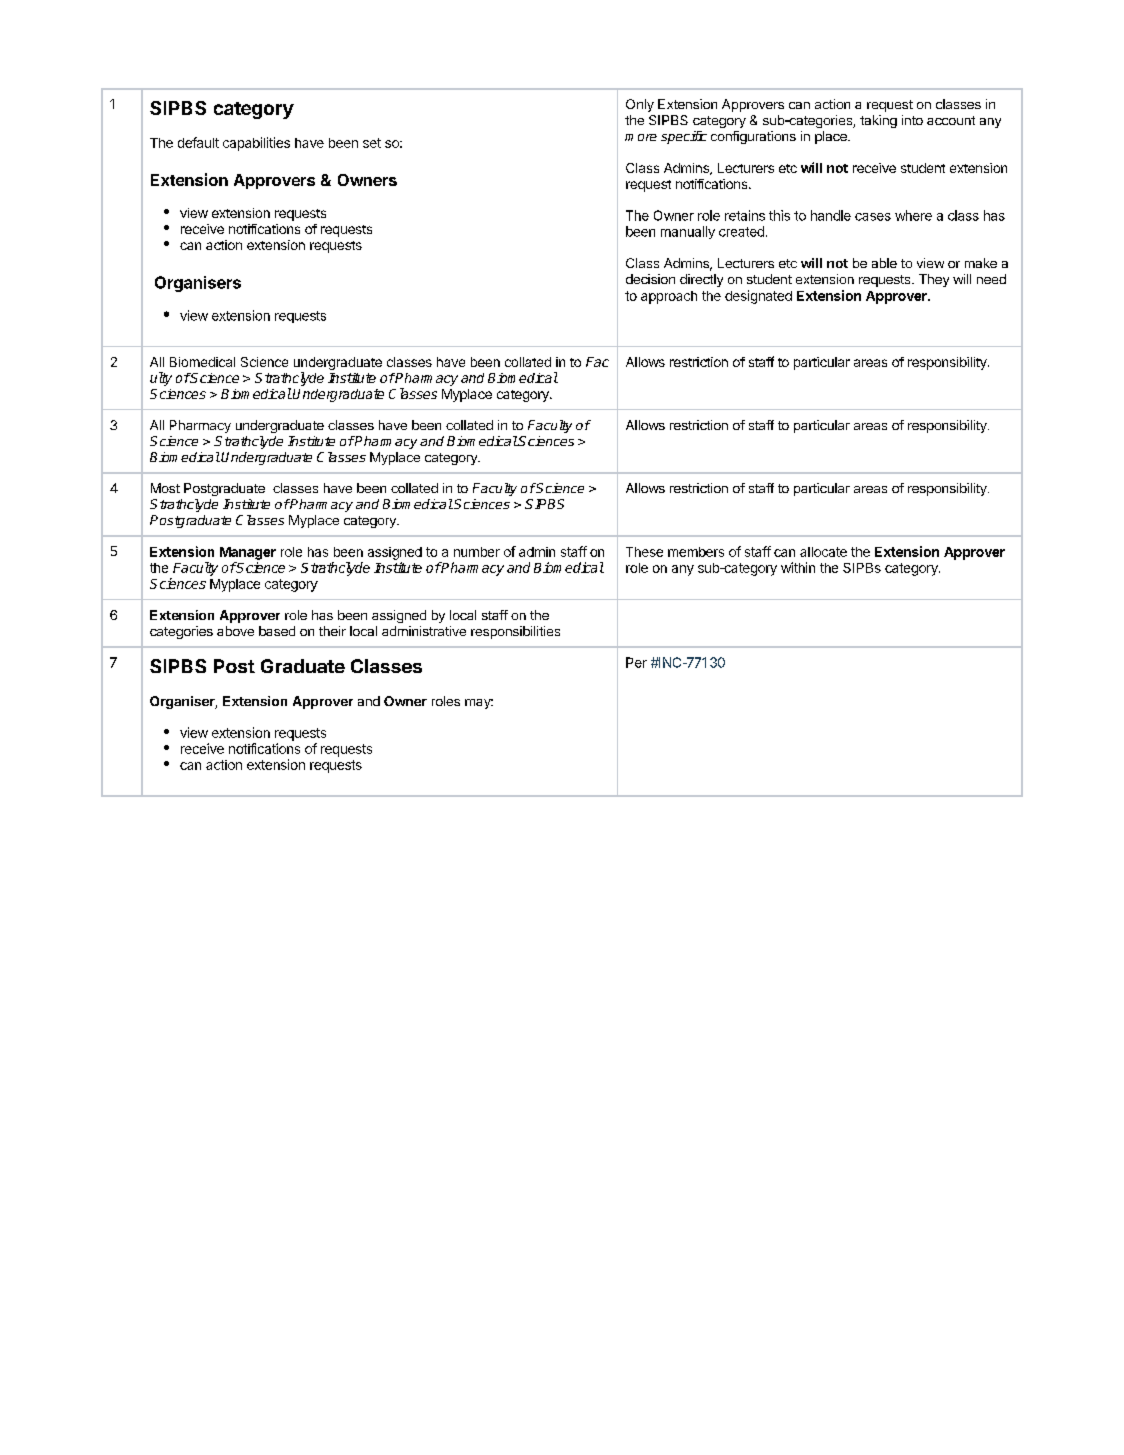 Image resolution: width=1124 pixels, height=1455 pixels. What do you see at coordinates (878, 121) in the screenshot?
I see `taking` at bounding box center [878, 121].
